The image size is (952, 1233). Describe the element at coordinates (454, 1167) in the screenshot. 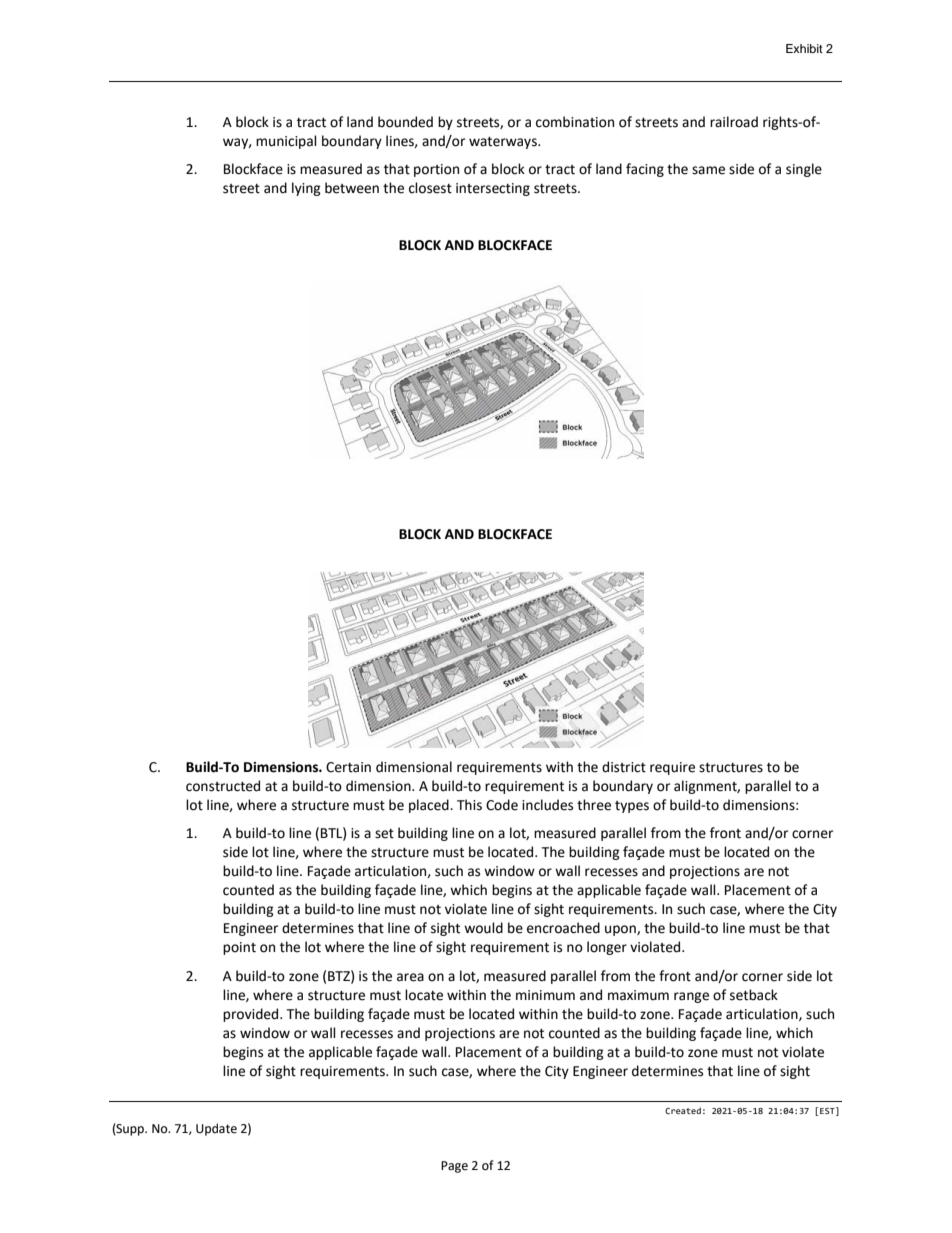

I see `Page` at that location.
